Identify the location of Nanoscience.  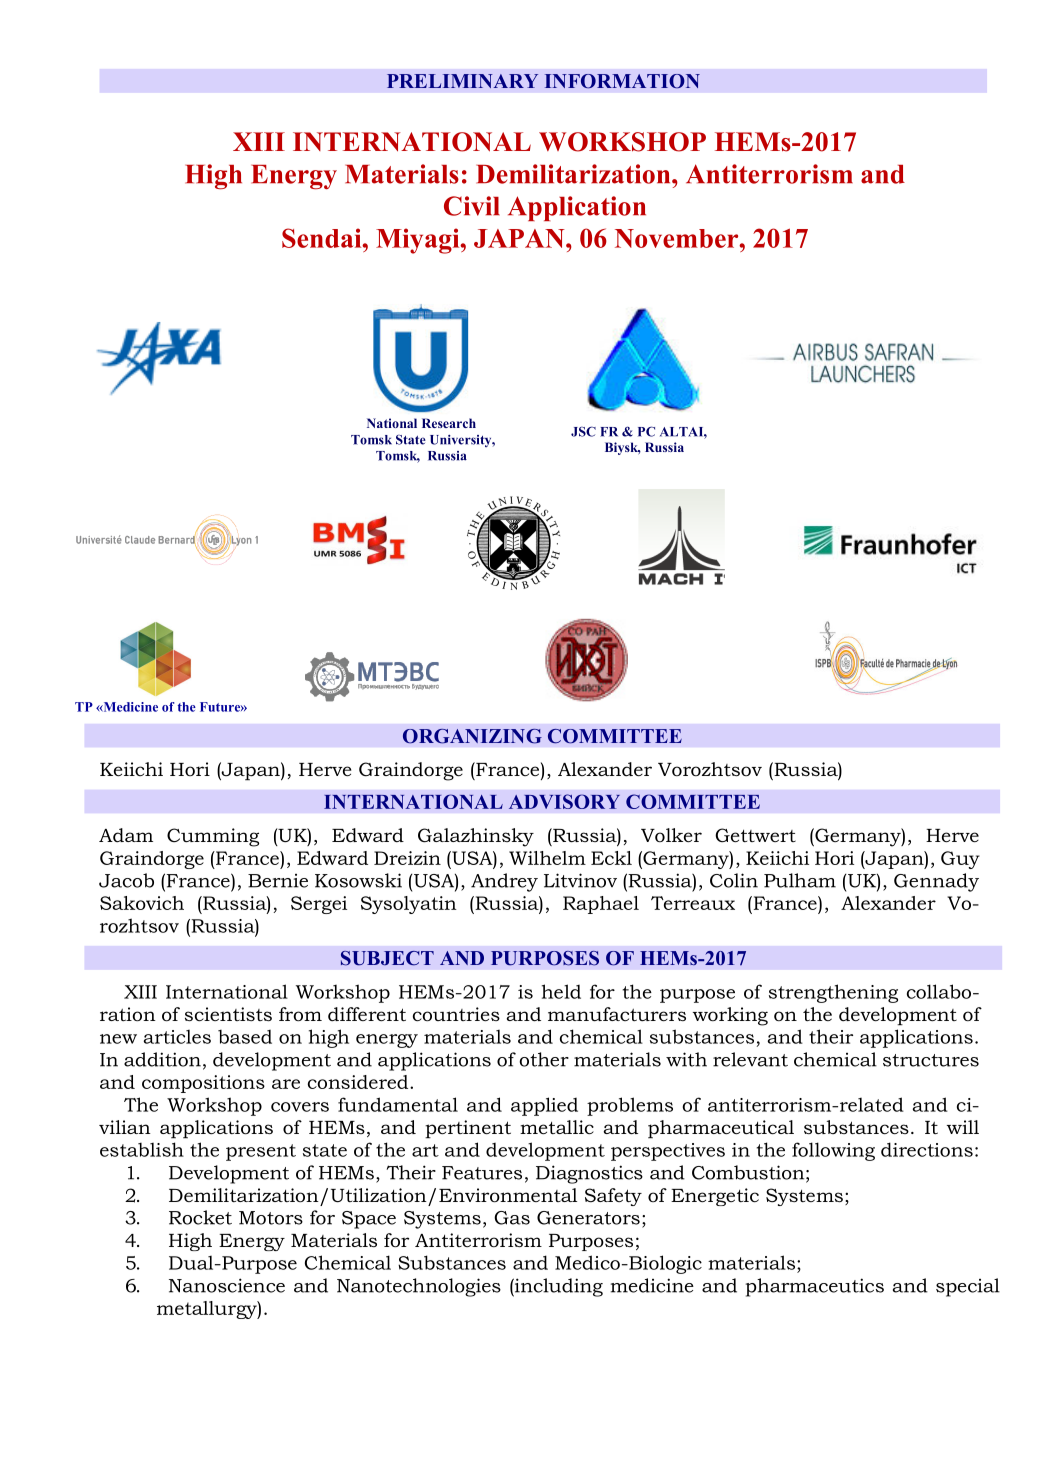
(227, 1285).
